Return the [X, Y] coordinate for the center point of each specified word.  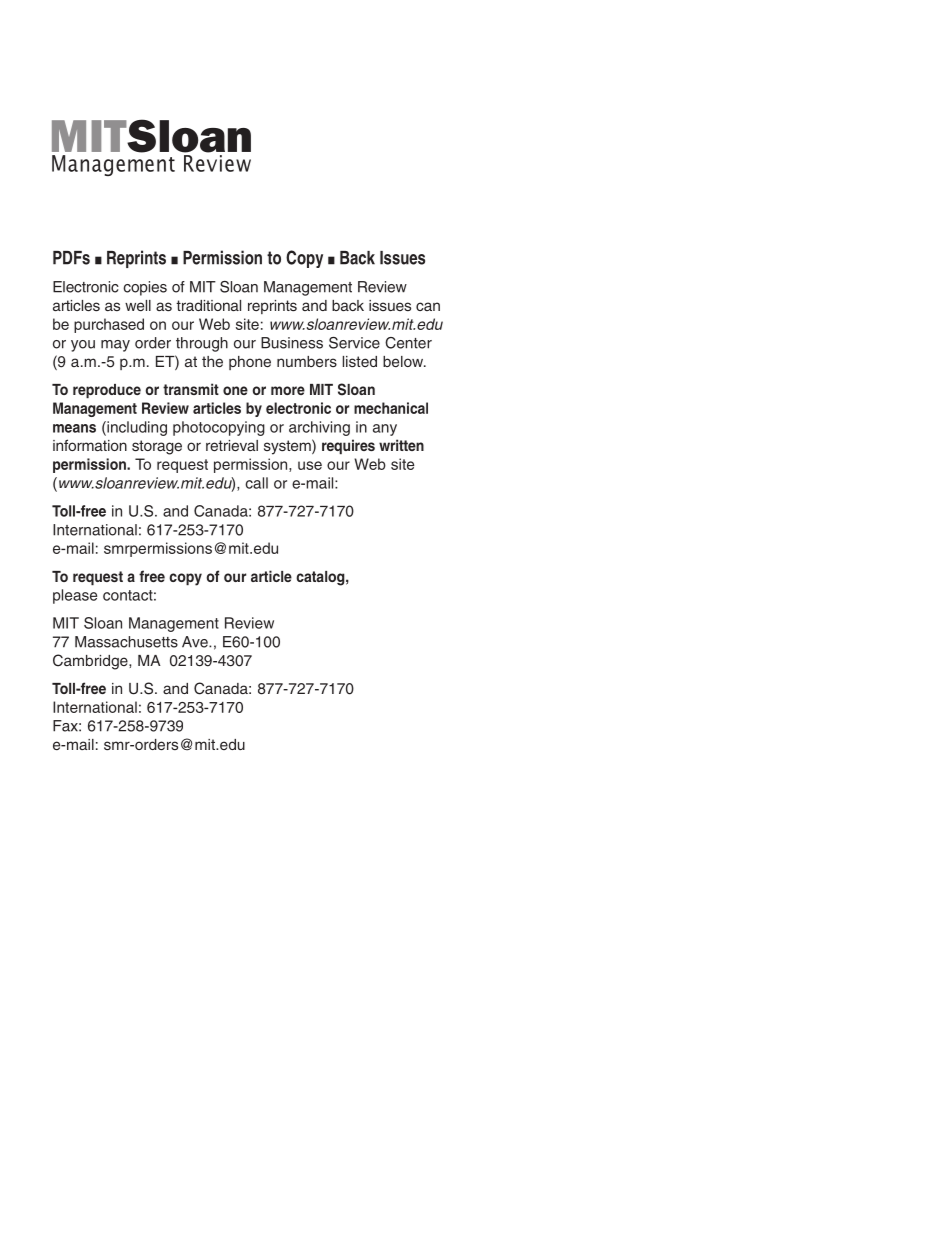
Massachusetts [126, 642]
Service [354, 343]
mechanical [391, 408]
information [90, 445]
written [401, 445]
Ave [196, 642]
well [138, 305]
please [75, 596]
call [256, 483]
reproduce [107, 391]
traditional [208, 305]
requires [348, 446]
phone [250, 363]
